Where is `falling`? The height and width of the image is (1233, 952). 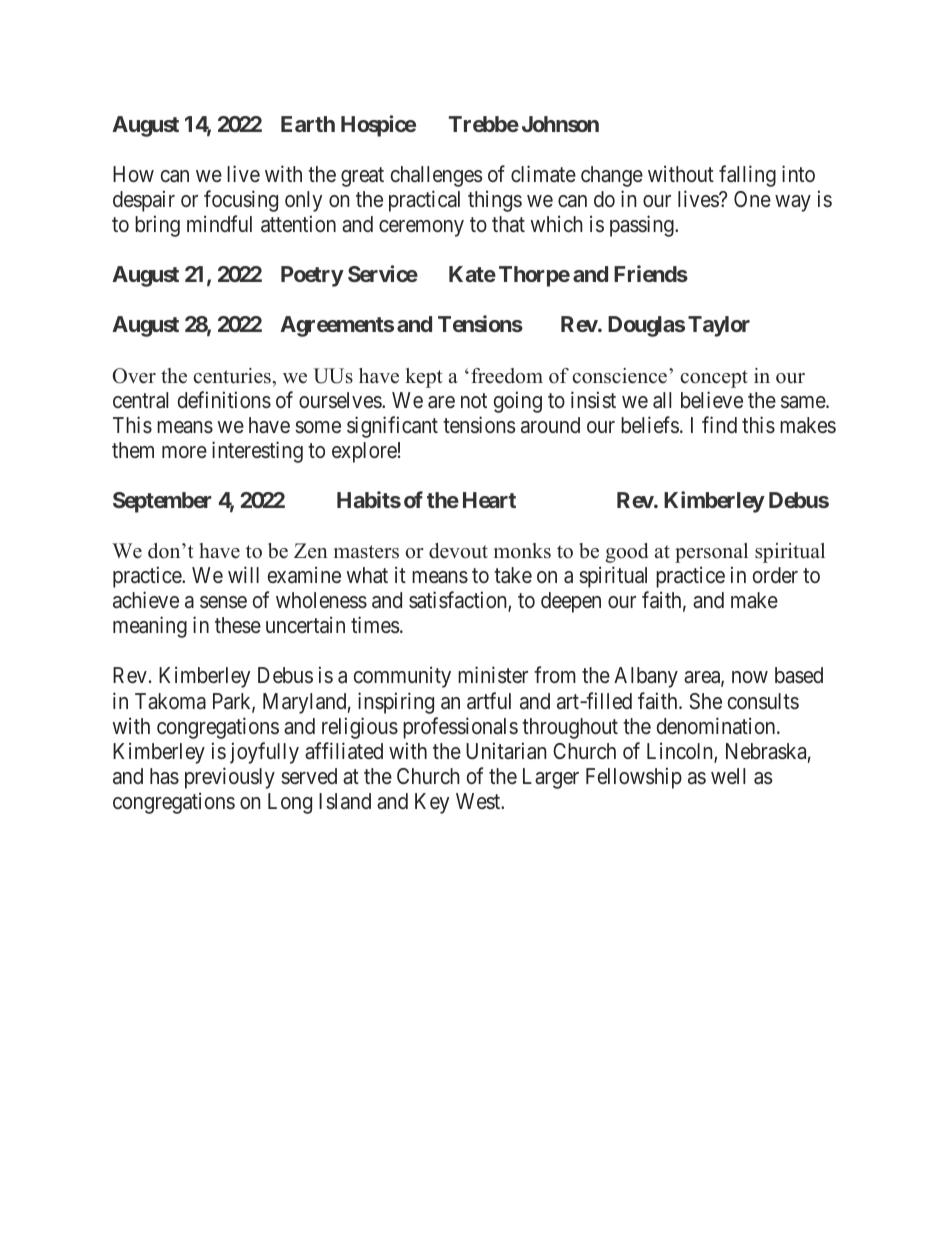 falling is located at coordinates (747, 176).
